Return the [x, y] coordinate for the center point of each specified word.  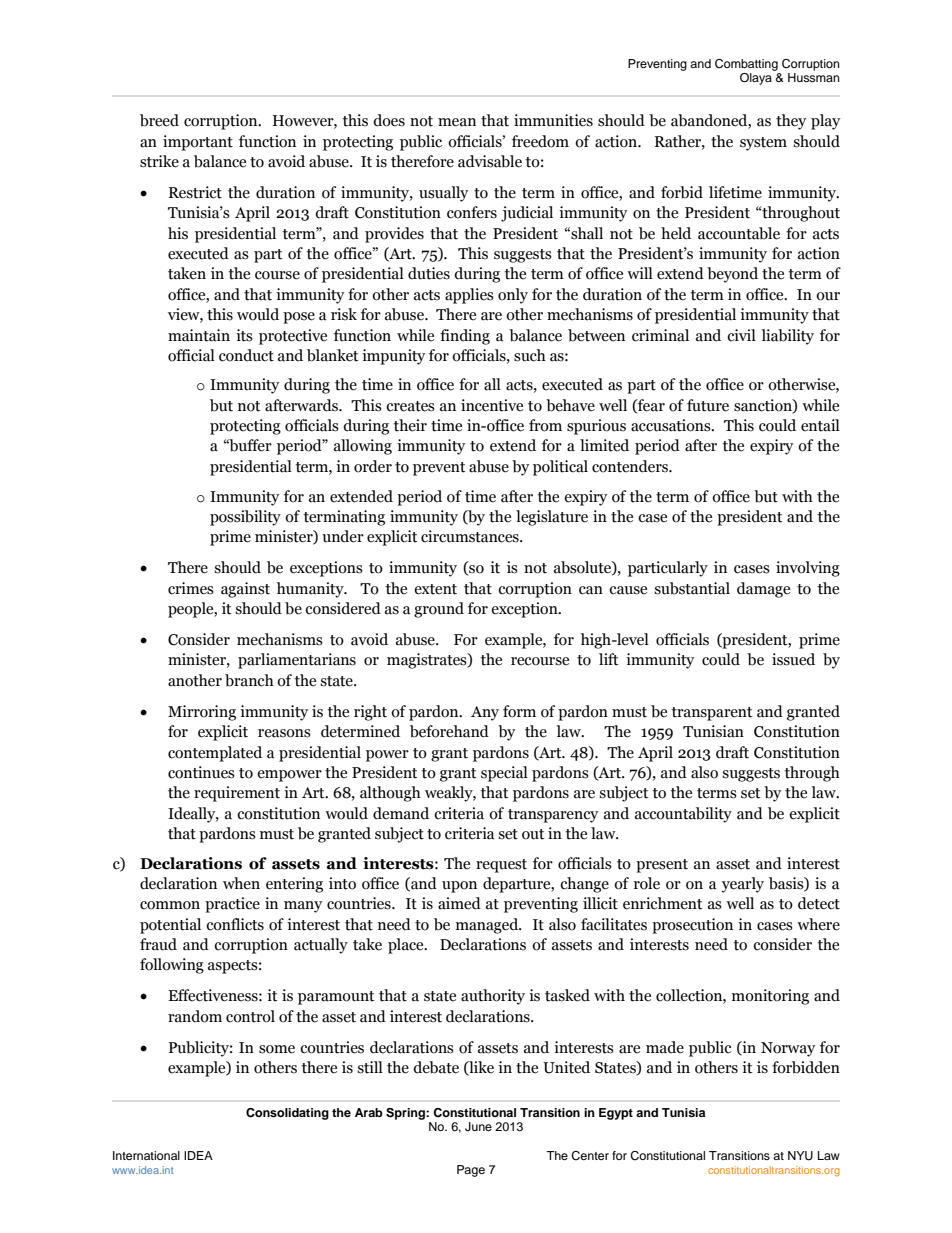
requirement [237, 794]
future [708, 405]
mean [457, 122]
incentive [492, 405]
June [478, 1127]
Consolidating [287, 1114]
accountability [683, 815]
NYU [800, 1156]
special [504, 774]
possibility [245, 518]
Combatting [746, 65]
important [198, 143]
